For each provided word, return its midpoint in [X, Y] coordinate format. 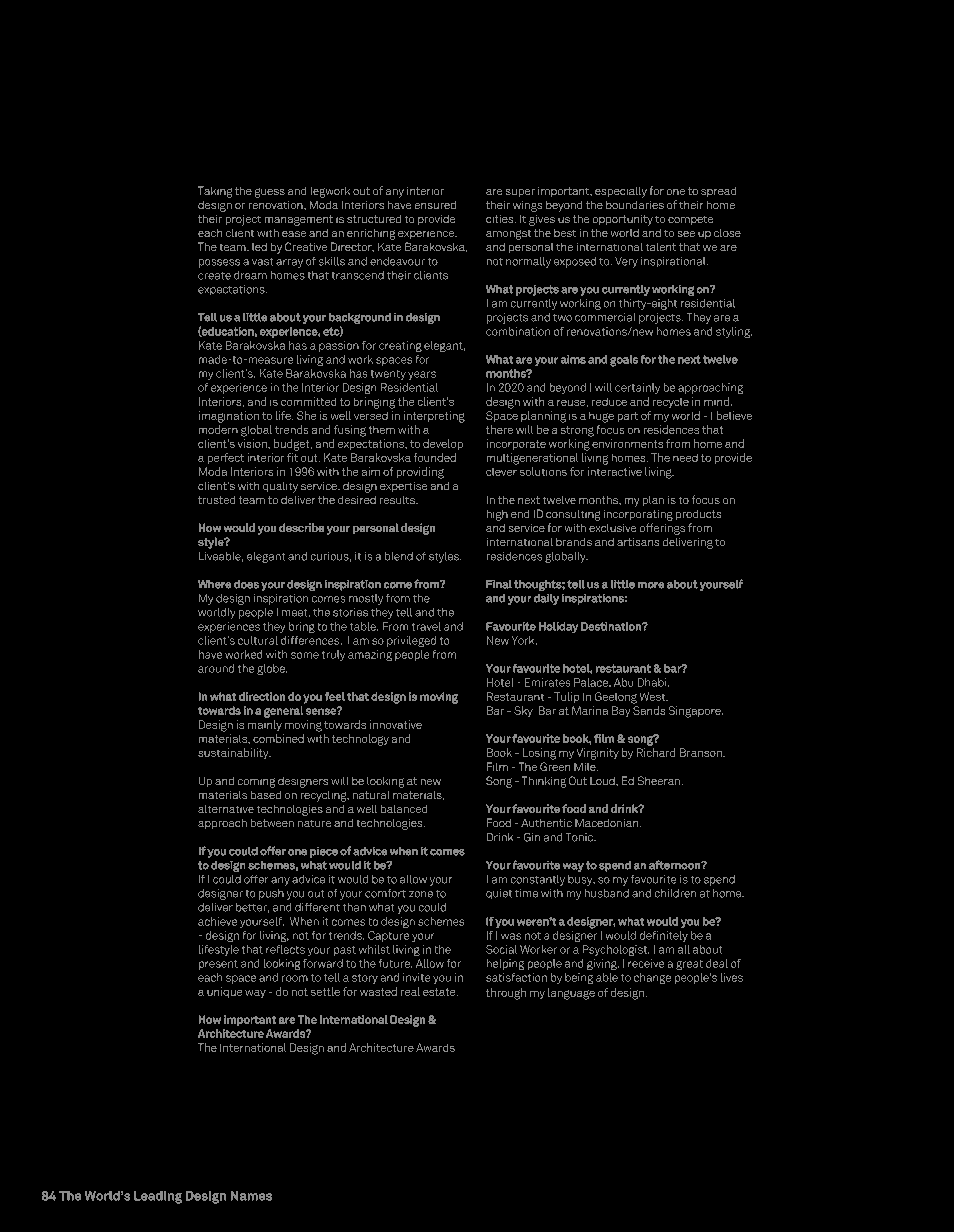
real [410, 991]
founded [435, 457]
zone [421, 894]
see [686, 234]
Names [251, 1196]
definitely [663, 936]
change [652, 978]
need [685, 457]
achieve [217, 921]
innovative [396, 724]
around [216, 668]
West [654, 696]
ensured [435, 204]
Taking [215, 192]
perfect [226, 458]
